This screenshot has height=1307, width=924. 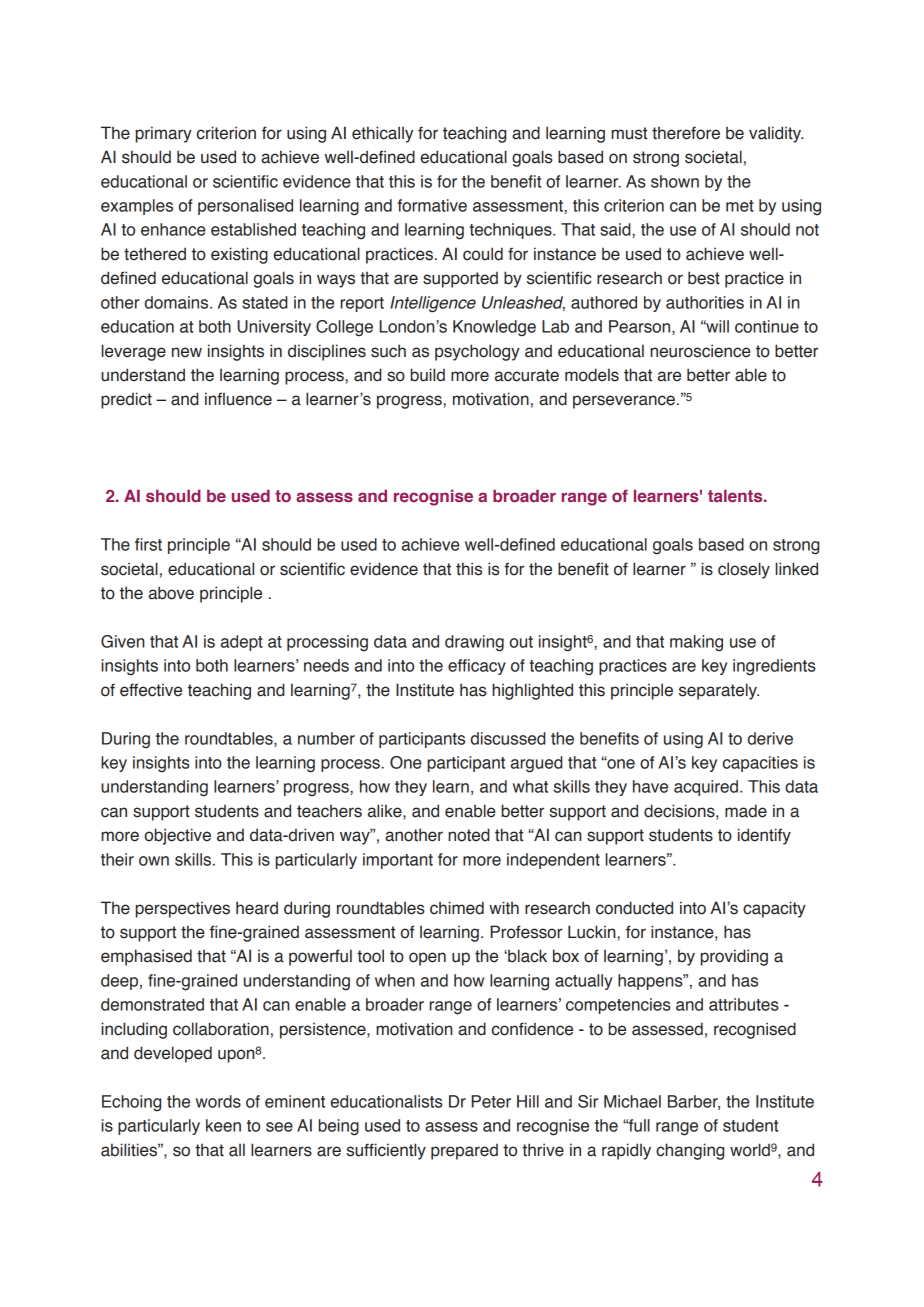 What do you see at coordinates (706, 788) in the screenshot?
I see `acquired` at bounding box center [706, 788].
